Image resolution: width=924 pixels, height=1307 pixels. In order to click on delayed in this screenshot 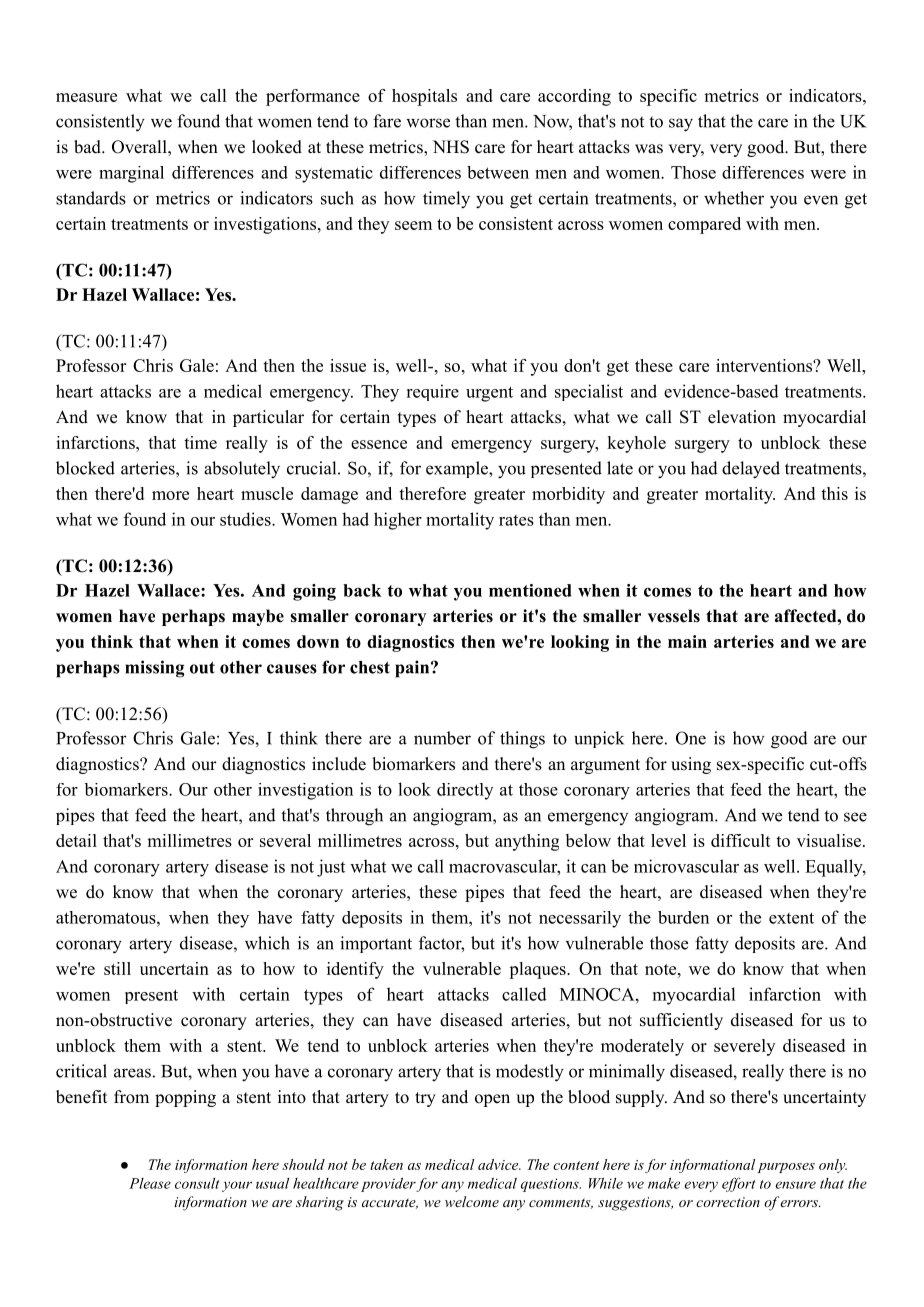, I will do `click(751, 470)`.
